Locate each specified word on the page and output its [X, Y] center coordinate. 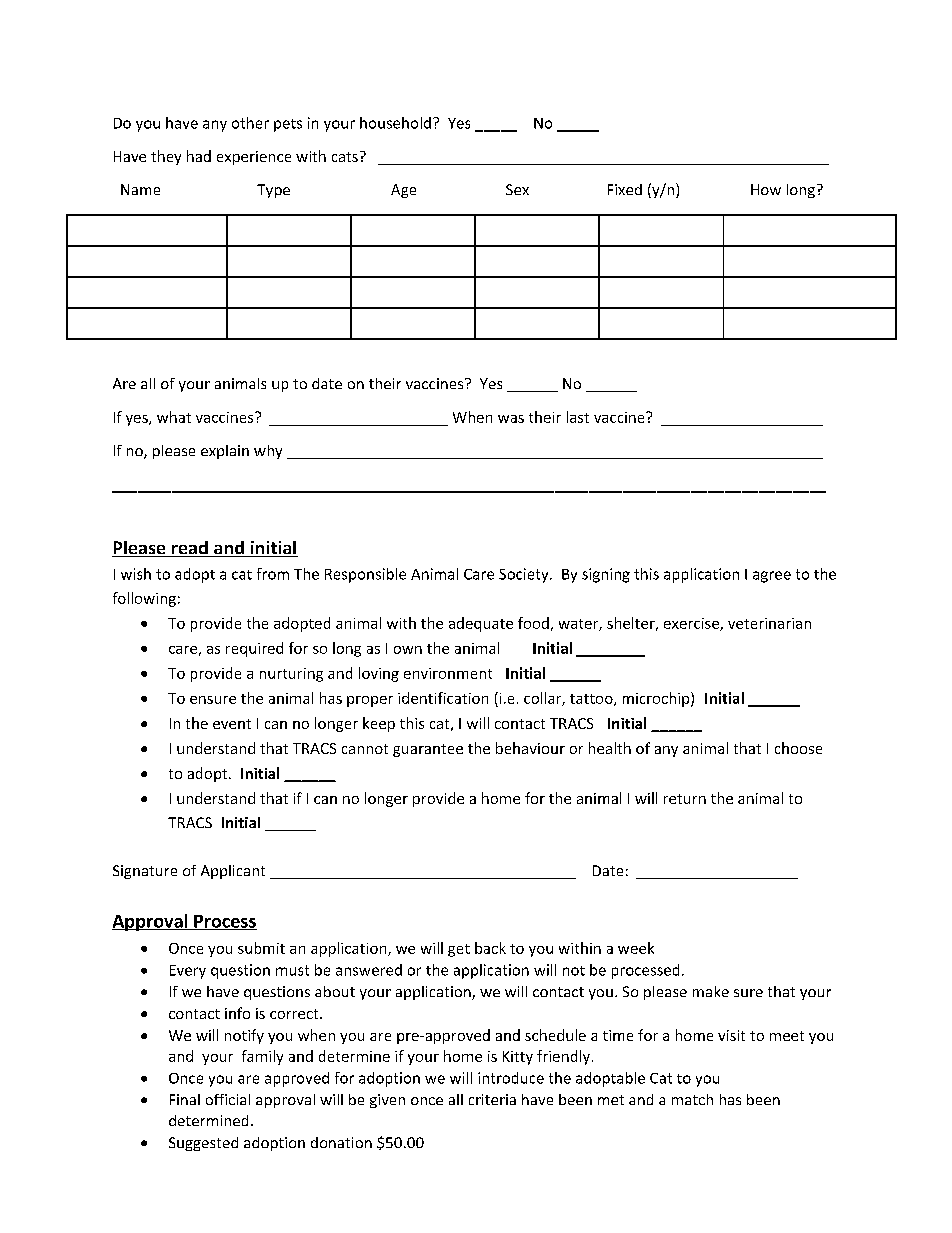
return [685, 799]
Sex [517, 189]
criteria [492, 1099]
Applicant [233, 872]
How [766, 189]
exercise [692, 624]
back [490, 948]
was [511, 419]
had [199, 156]
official [228, 1099]
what [174, 417]
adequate [481, 624]
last [578, 417]
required [254, 649]
